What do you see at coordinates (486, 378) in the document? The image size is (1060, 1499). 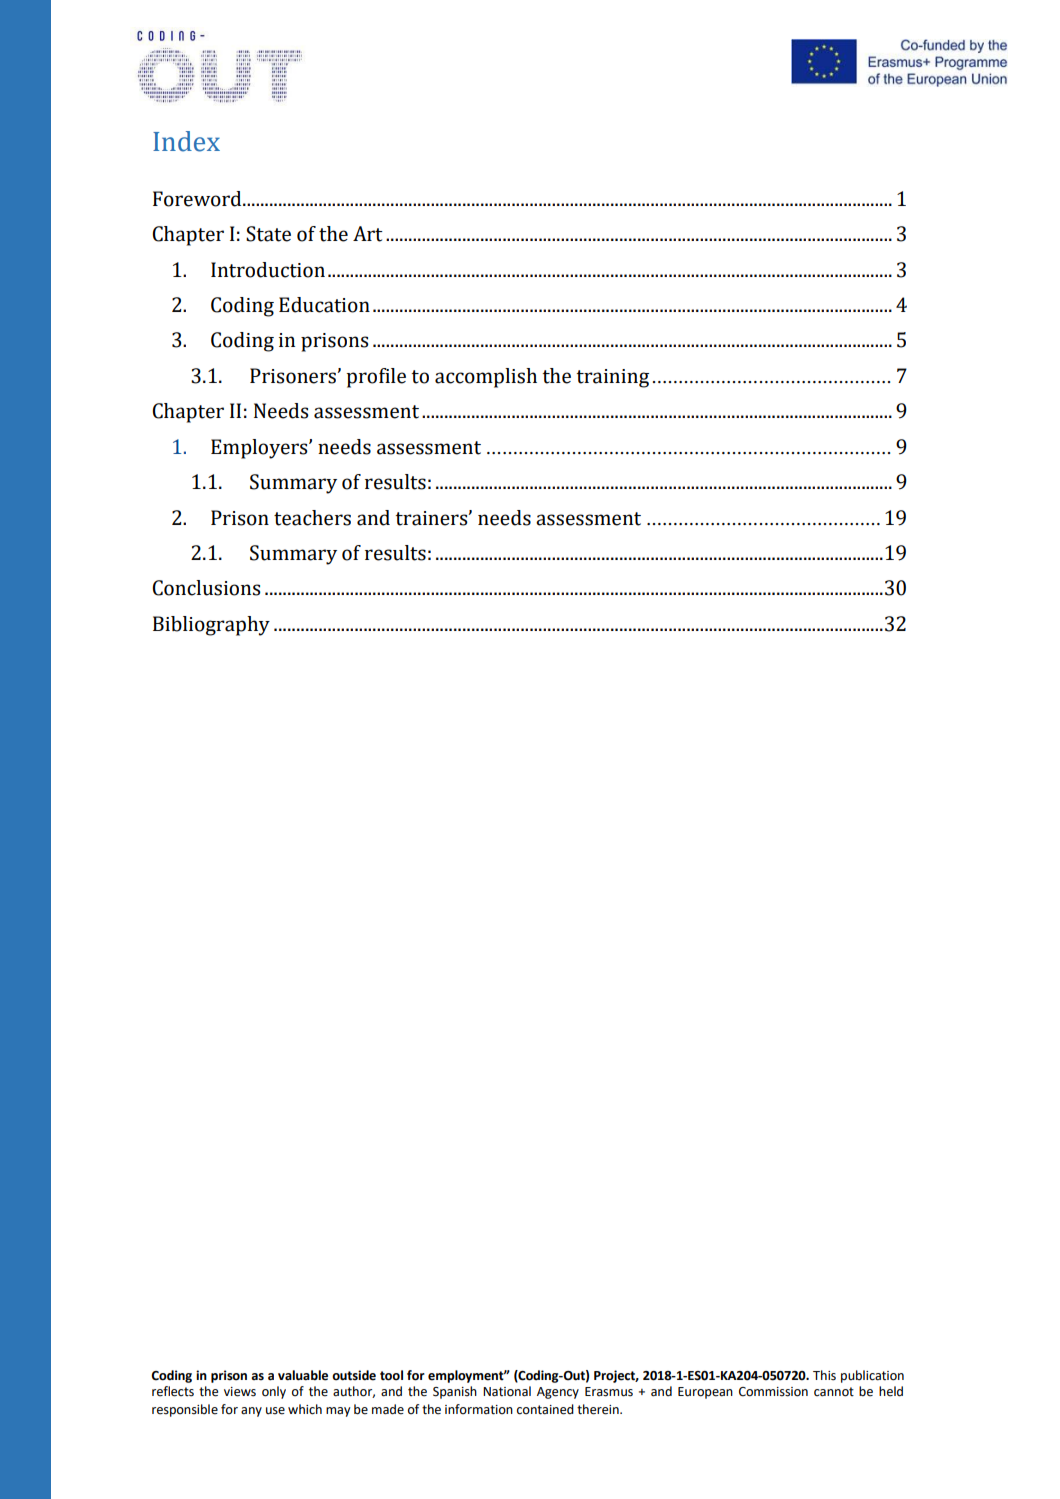 I see `accomplish` at bounding box center [486, 378].
